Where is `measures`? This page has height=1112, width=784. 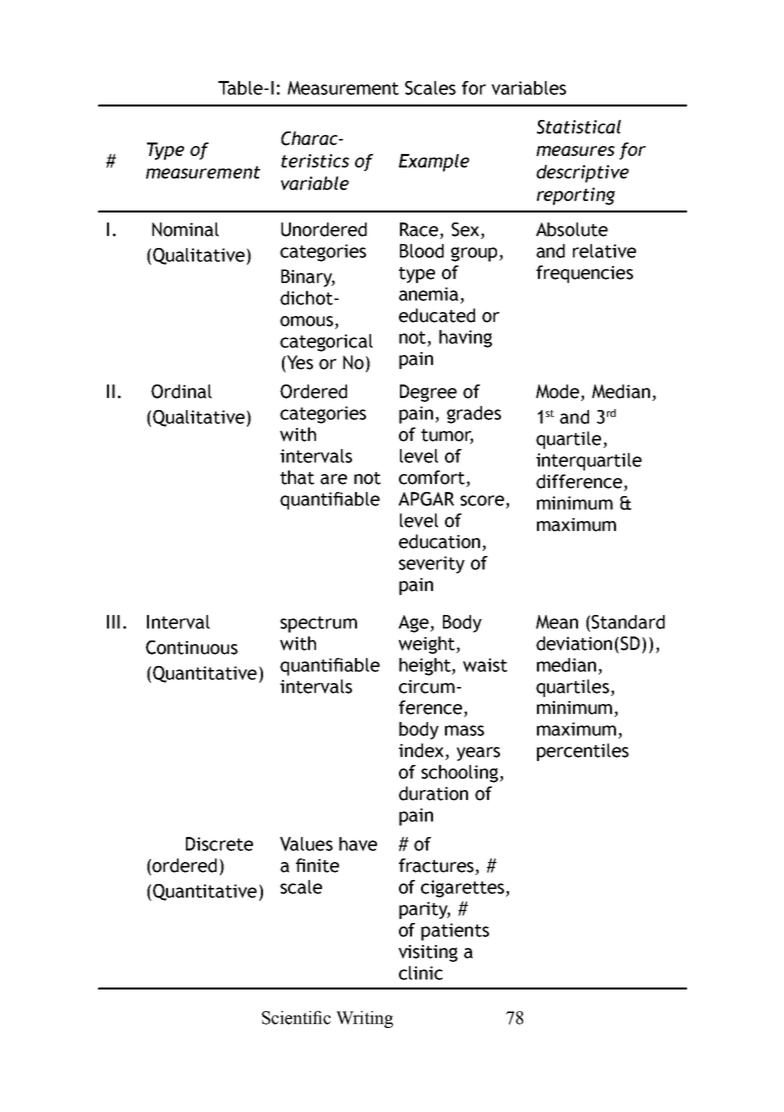
measures is located at coordinates (575, 151).
